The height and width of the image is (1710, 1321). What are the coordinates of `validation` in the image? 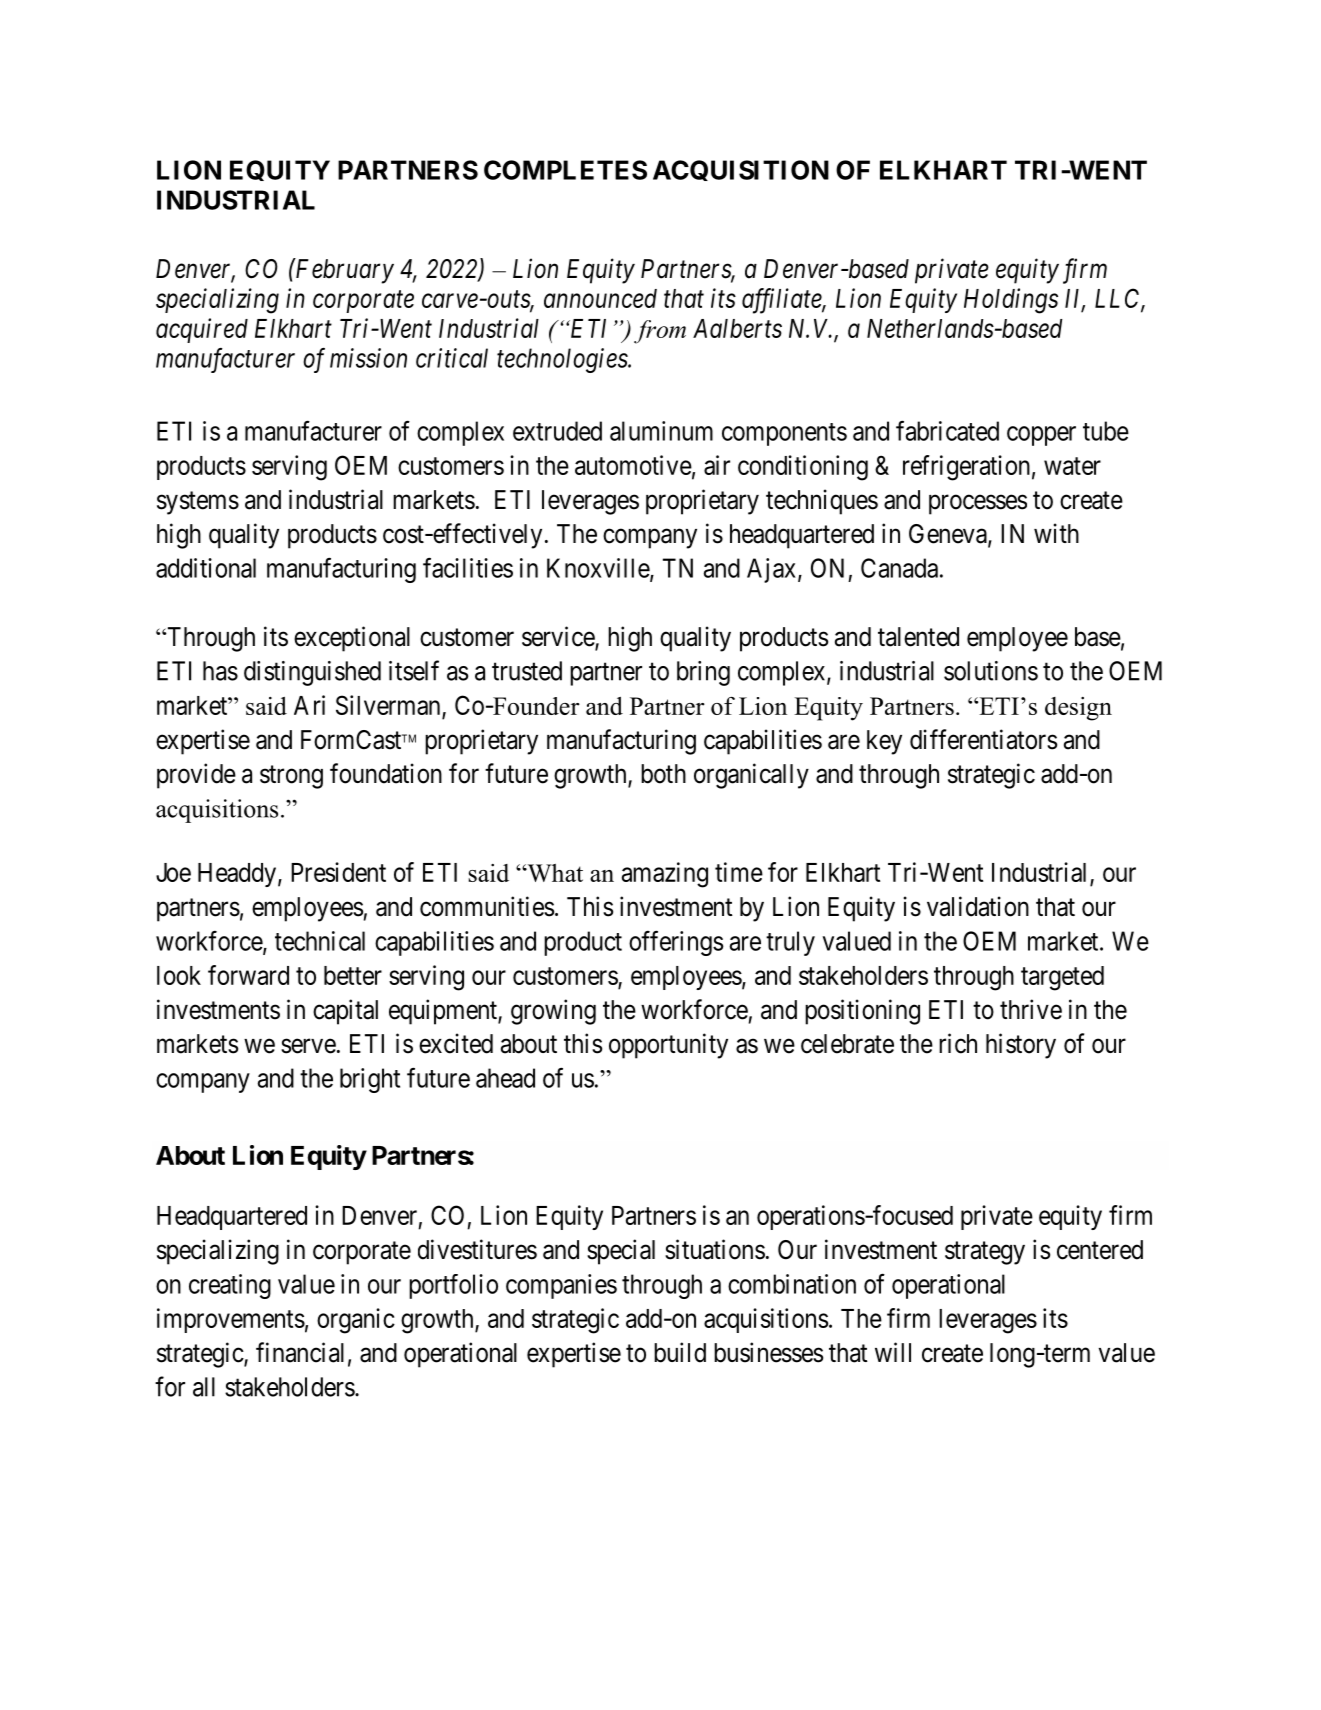 It's located at (978, 906).
